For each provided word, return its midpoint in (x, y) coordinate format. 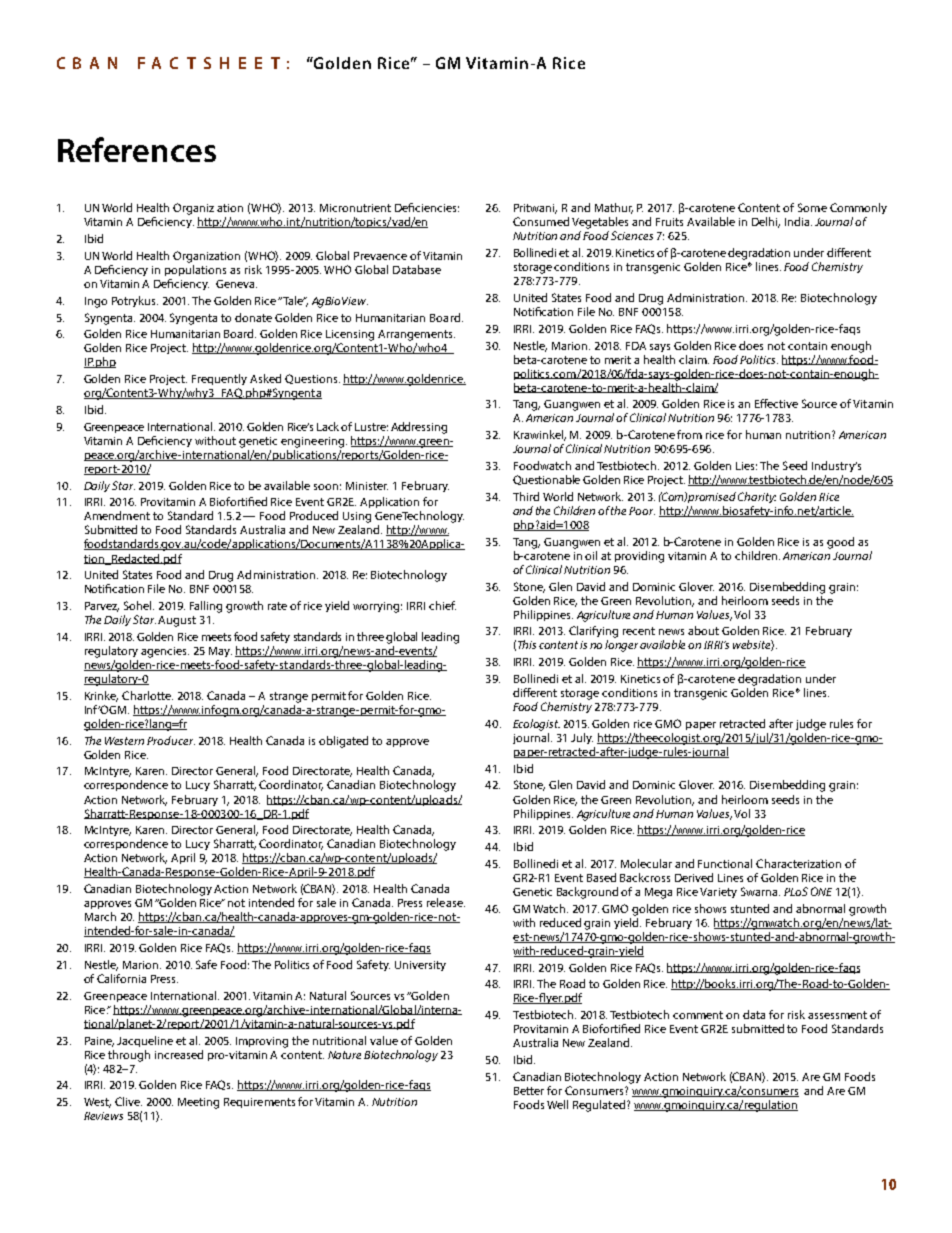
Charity (757, 497)
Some (812, 207)
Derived (694, 877)
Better (529, 1091)
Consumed (541, 221)
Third (526, 496)
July (582, 738)
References (137, 149)
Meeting (198, 1103)
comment (698, 1015)
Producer (171, 740)
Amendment (117, 515)
